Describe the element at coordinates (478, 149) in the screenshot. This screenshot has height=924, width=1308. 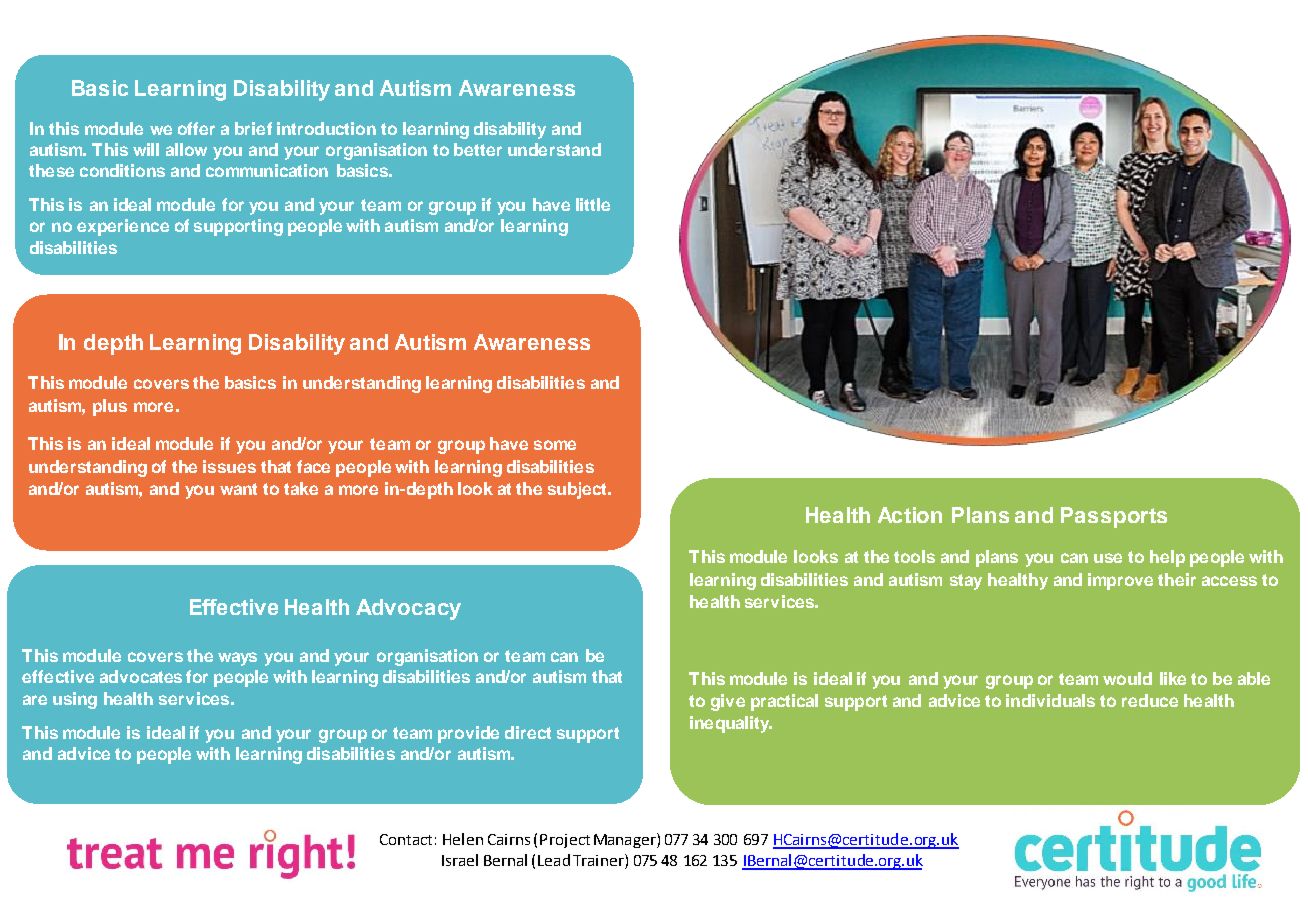
I see `better` at that location.
